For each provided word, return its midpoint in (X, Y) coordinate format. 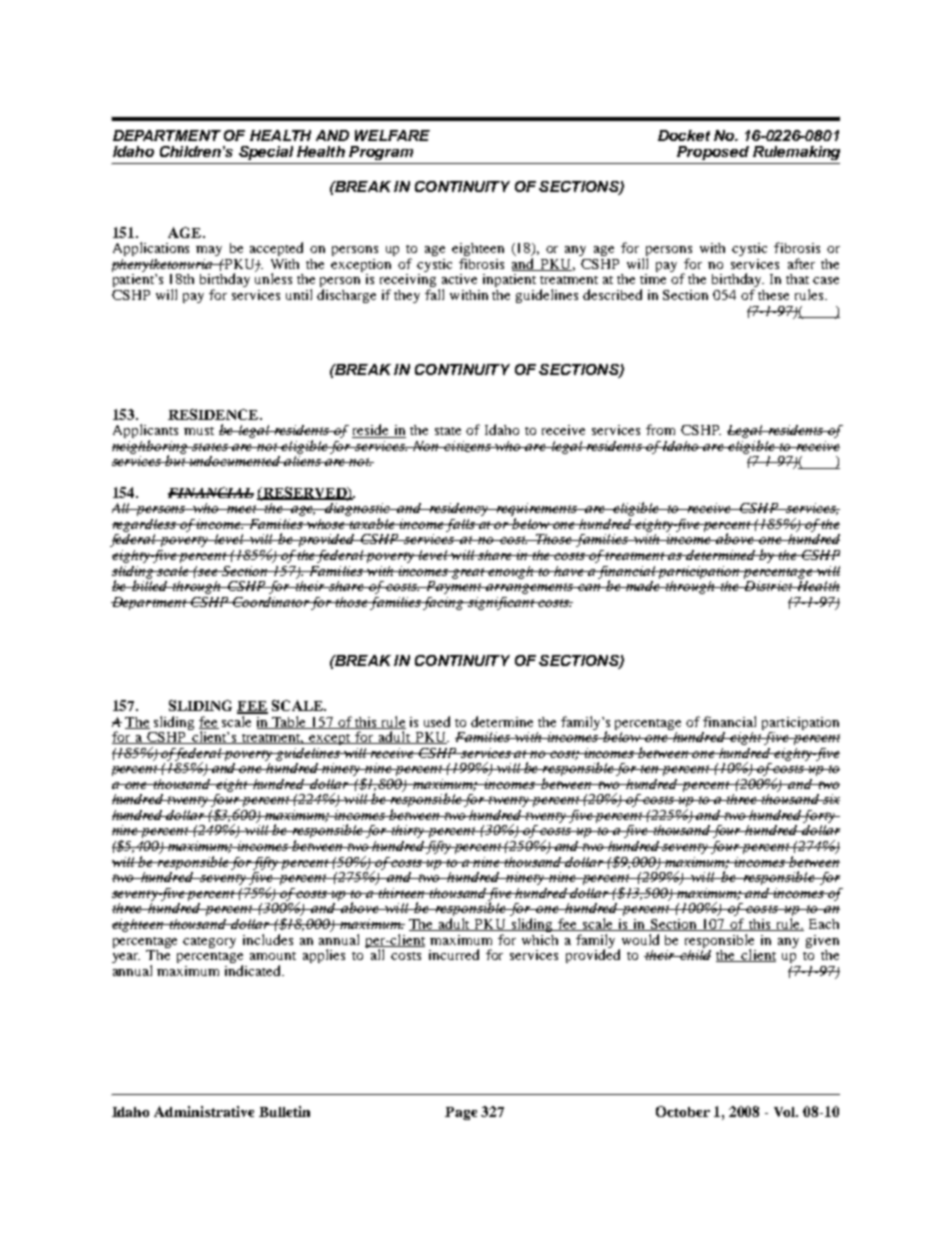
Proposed (713, 153)
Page (461, 1113)
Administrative (204, 1111)
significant (501, 603)
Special (266, 153)
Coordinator (271, 602)
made (643, 584)
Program (381, 153)
